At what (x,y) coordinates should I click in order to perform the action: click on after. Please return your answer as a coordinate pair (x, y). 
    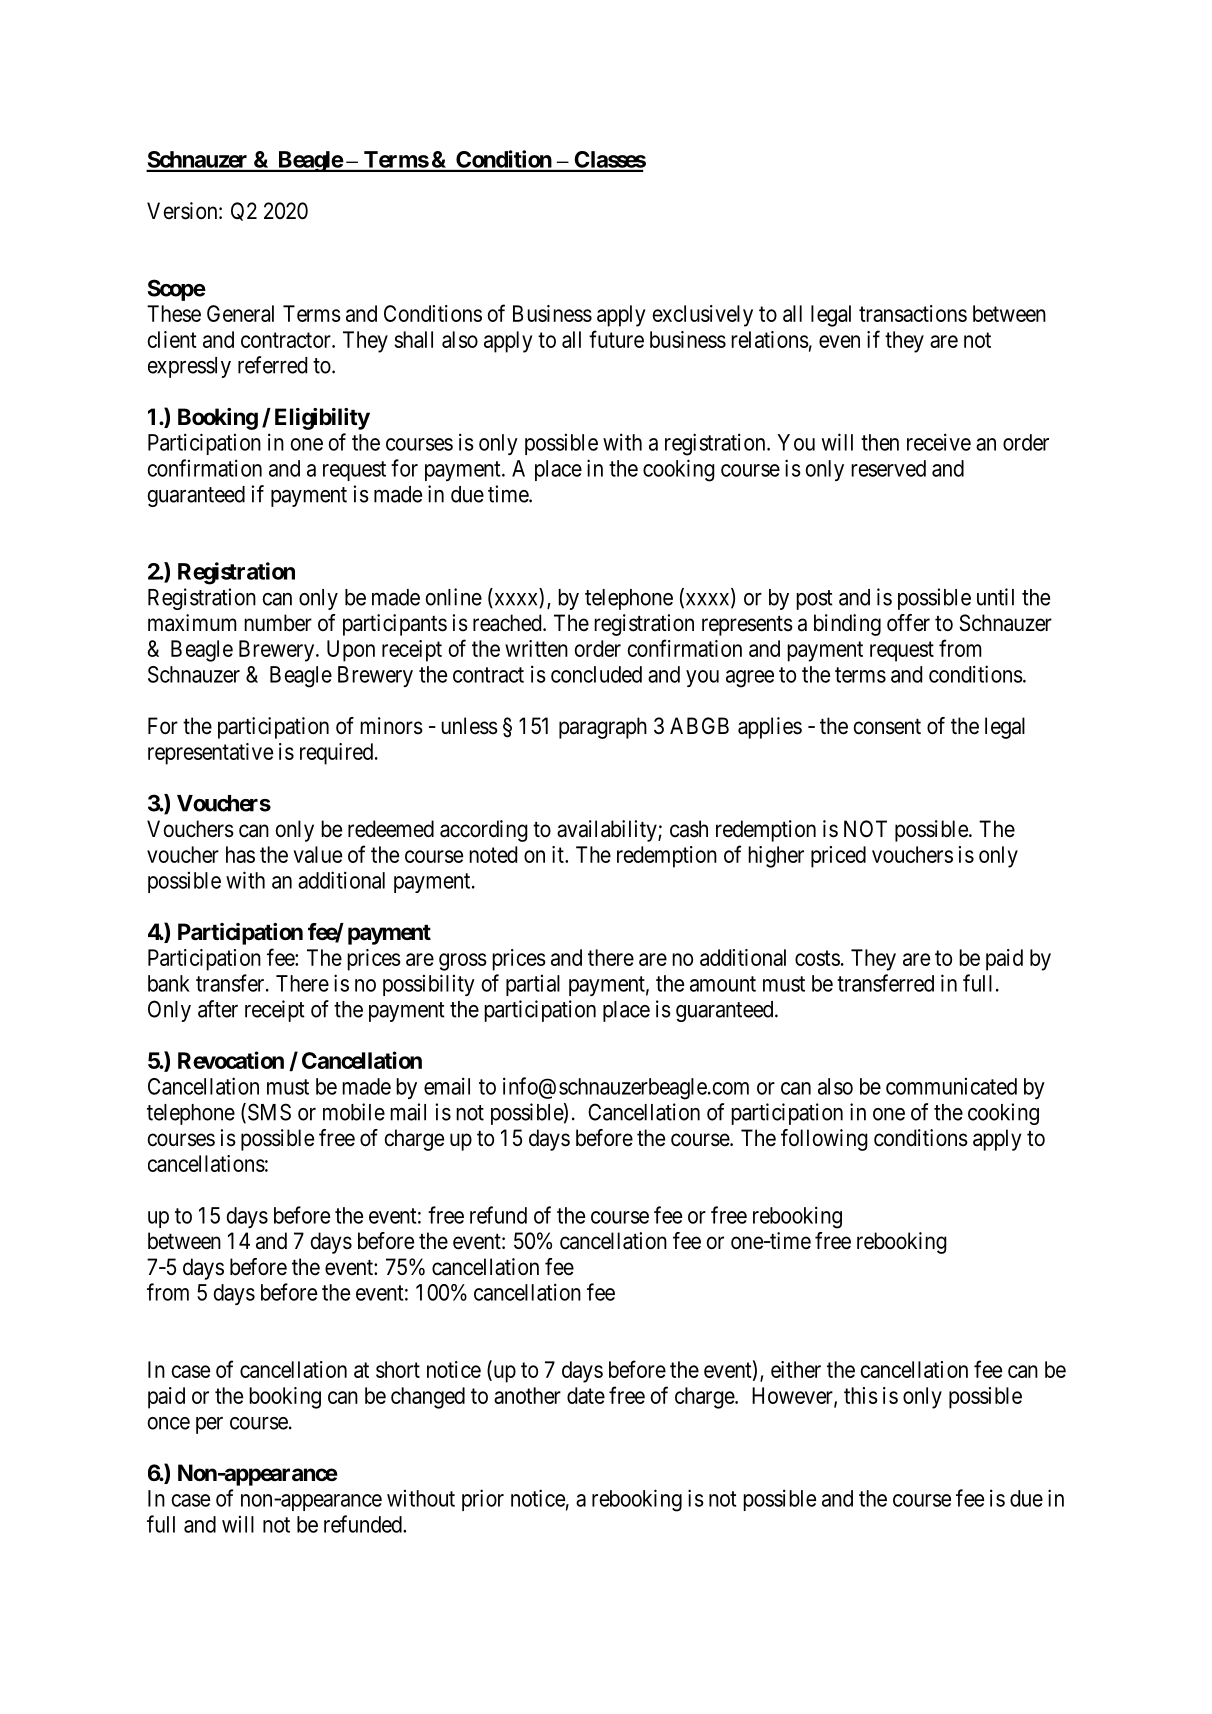
    Looking at the image, I should click on (218, 1009).
